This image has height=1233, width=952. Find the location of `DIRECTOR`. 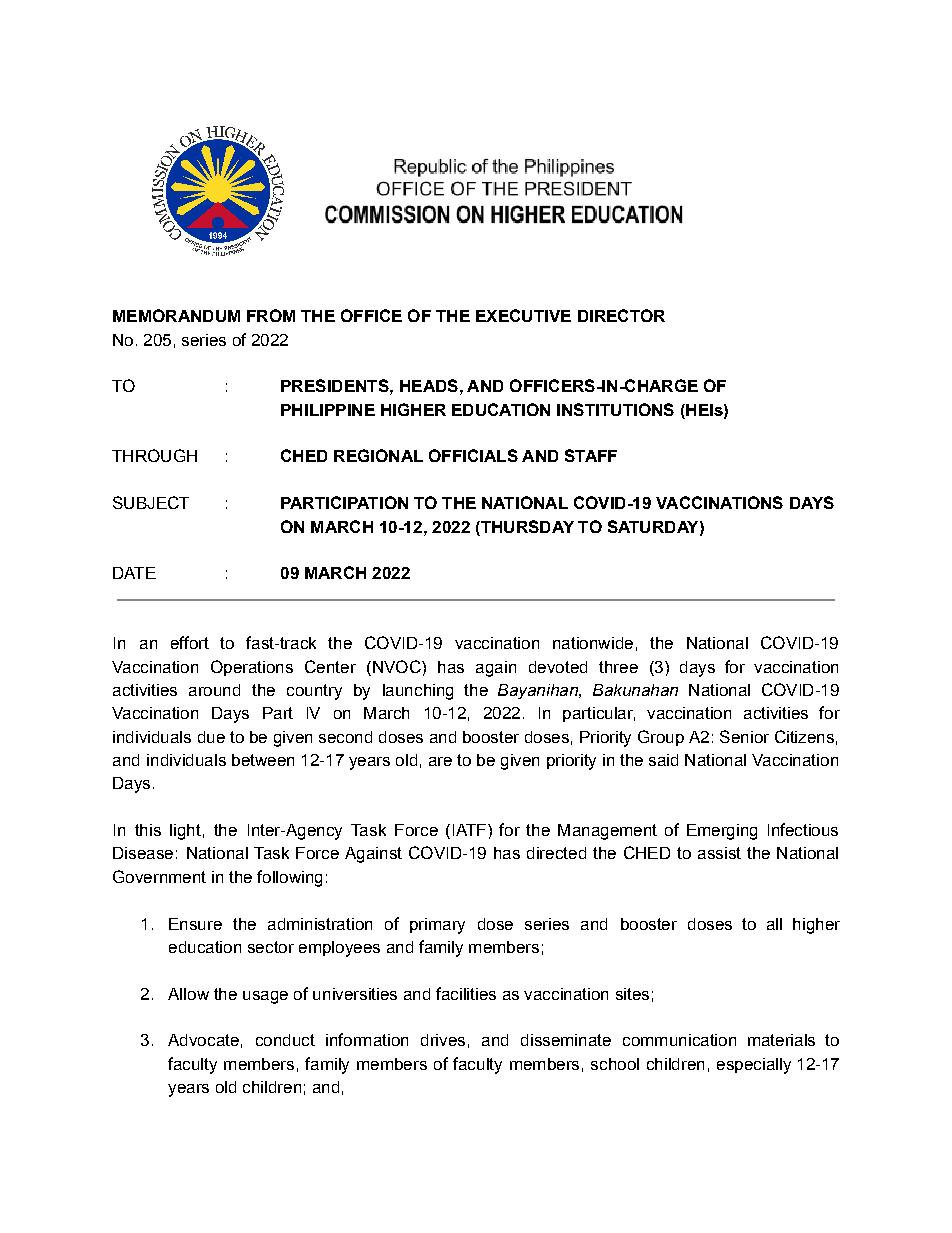

DIRECTOR is located at coordinates (621, 315).
